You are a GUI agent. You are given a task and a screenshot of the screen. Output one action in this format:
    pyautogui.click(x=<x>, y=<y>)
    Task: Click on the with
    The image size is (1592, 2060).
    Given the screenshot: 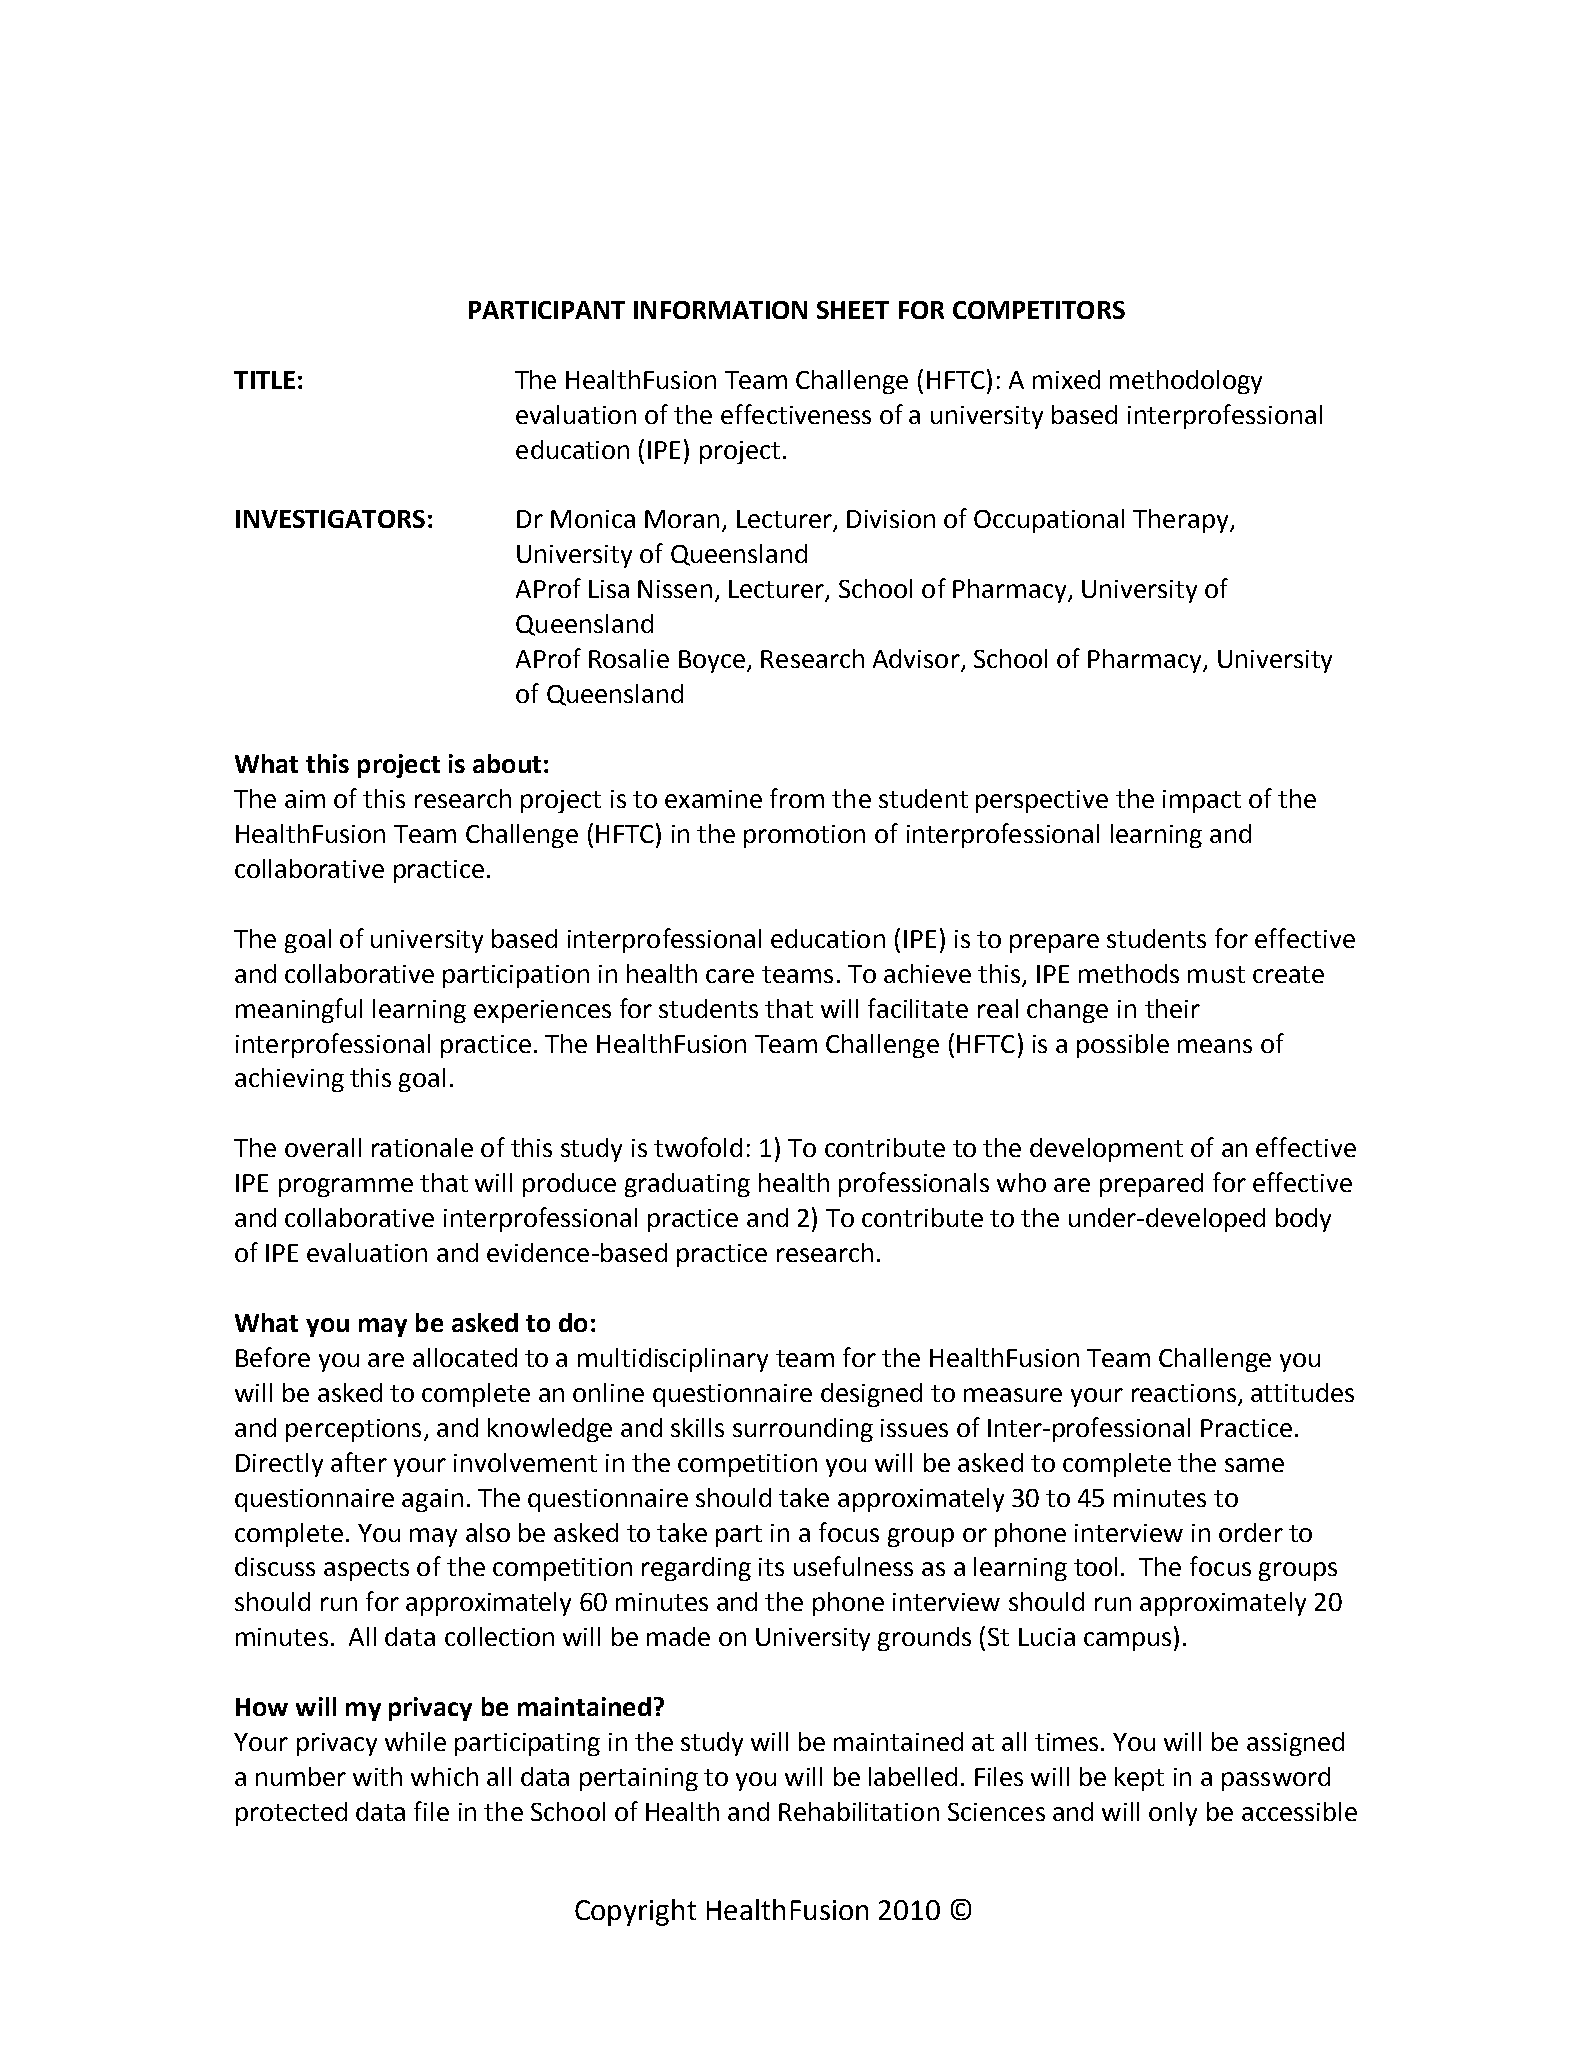 What is the action you would take?
    pyautogui.click(x=377, y=1776)
